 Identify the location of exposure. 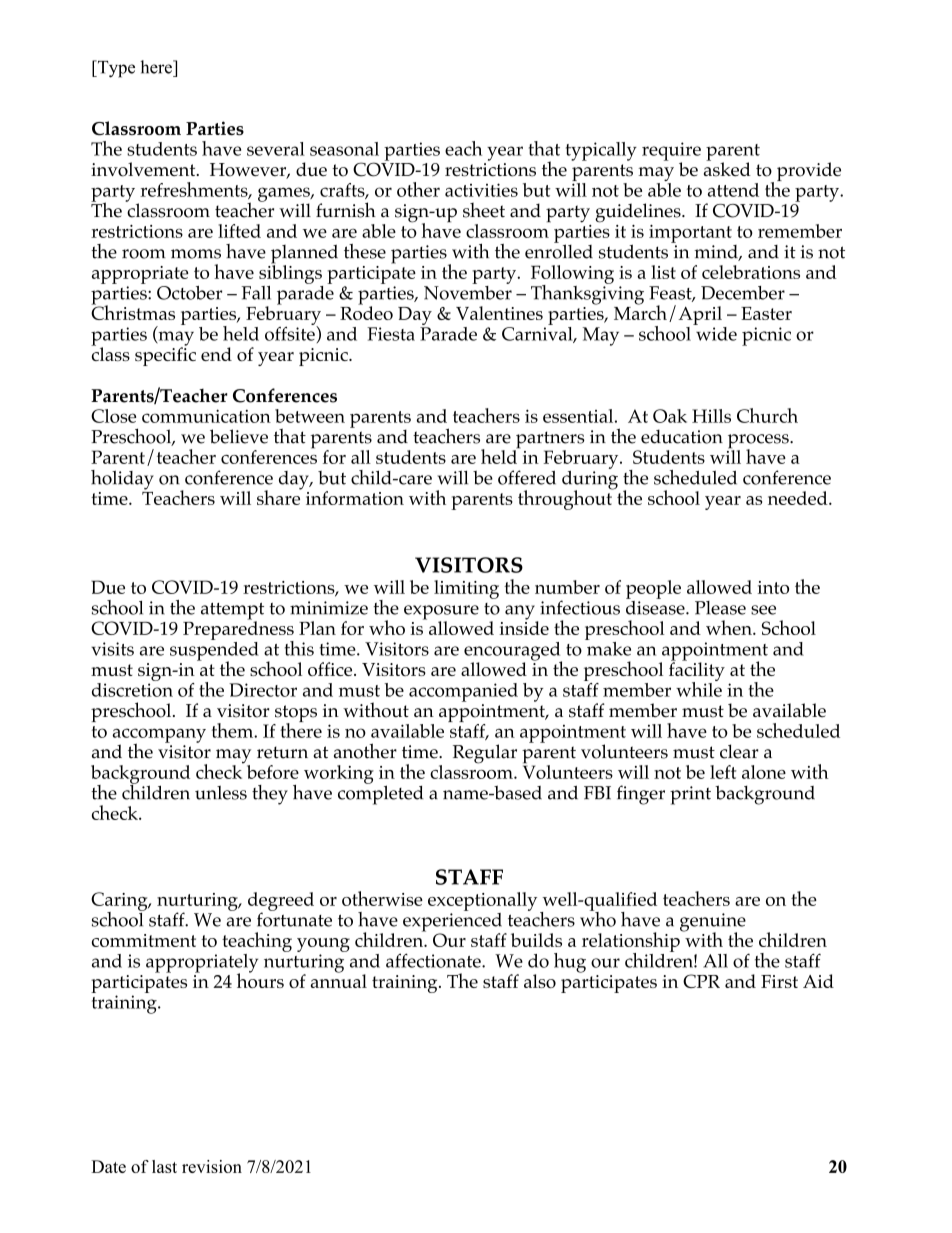
(441, 613).
